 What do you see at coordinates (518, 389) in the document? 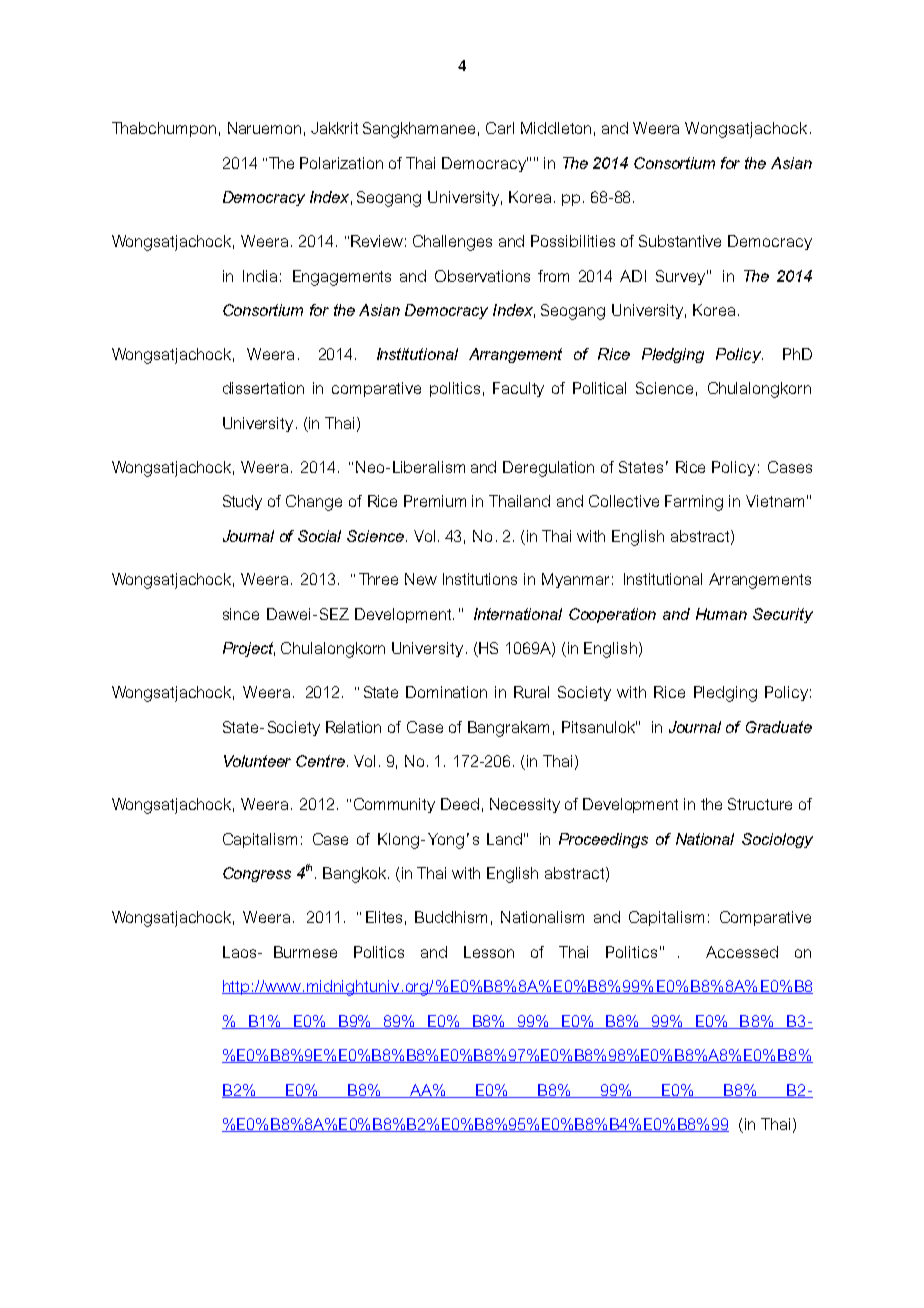
I see `Faculty` at bounding box center [518, 389].
